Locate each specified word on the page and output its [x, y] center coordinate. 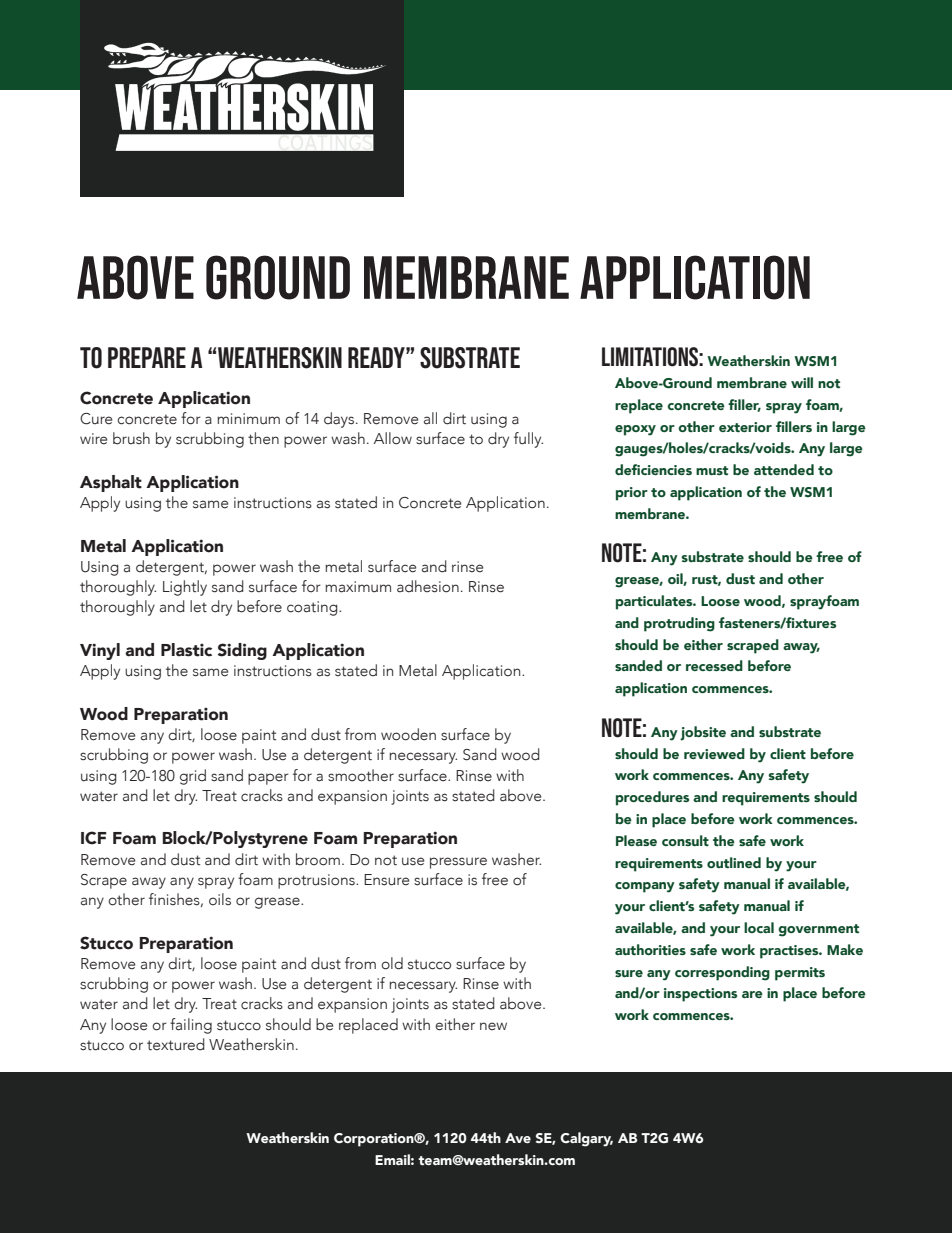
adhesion [428, 586]
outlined [734, 862]
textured [176, 1044]
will [802, 382]
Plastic [186, 650]
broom [318, 859]
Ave [518, 1138]
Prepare [147, 357]
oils [220, 899]
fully [528, 440]
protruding [679, 624]
